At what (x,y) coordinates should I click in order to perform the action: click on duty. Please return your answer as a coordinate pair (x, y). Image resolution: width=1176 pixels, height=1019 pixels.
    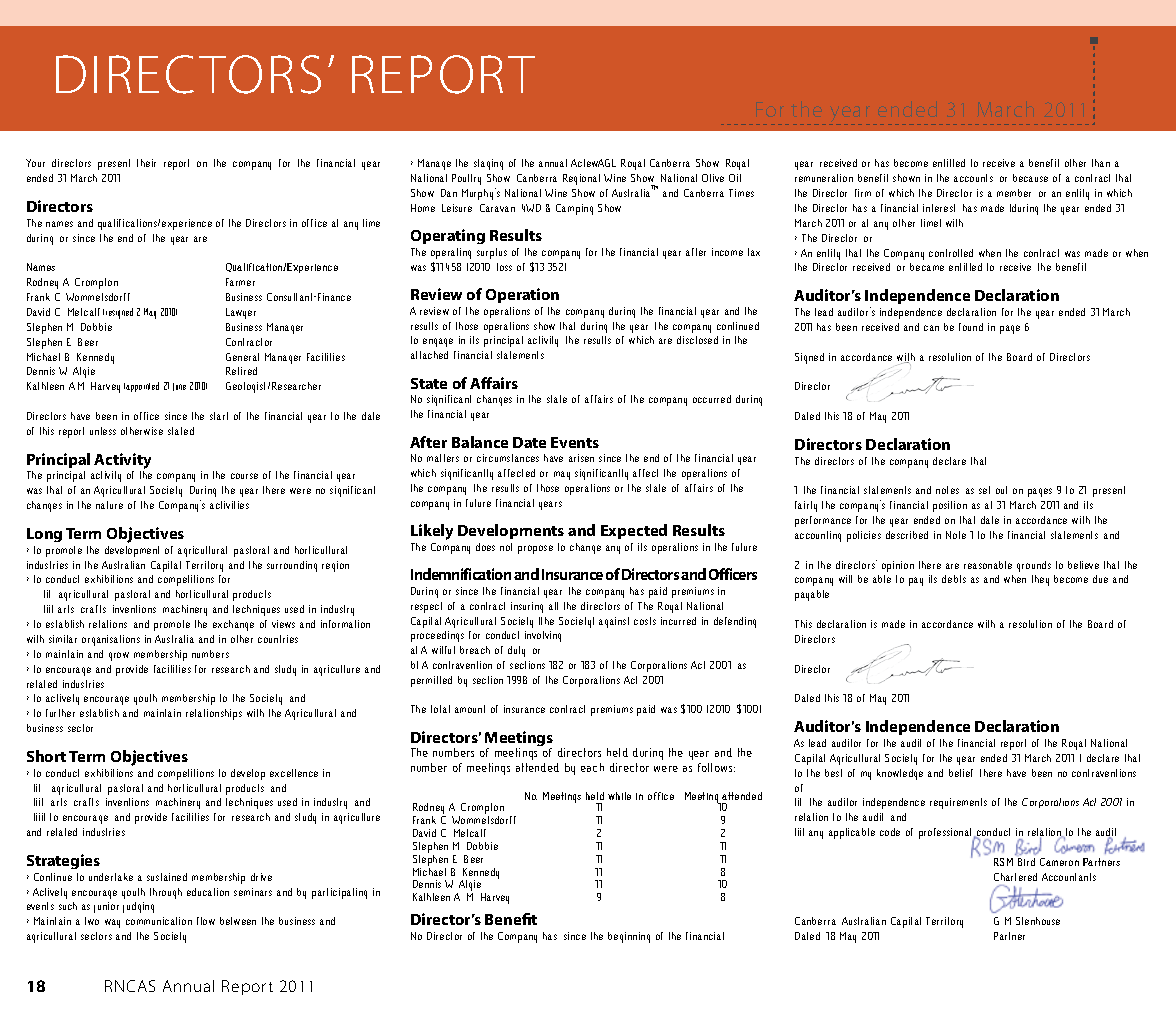
    Looking at the image, I should click on (516, 651).
